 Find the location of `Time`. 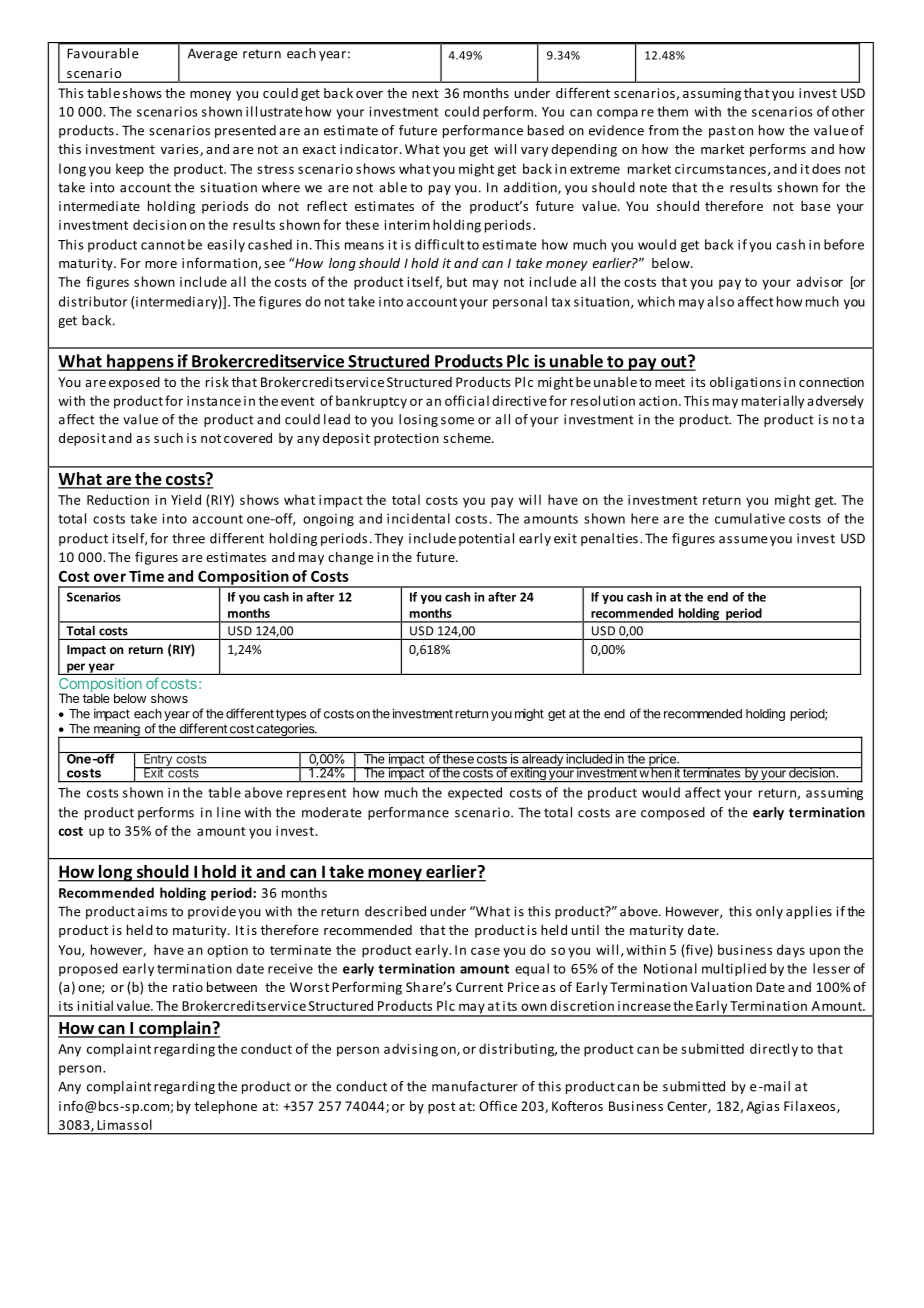

Time is located at coordinates (146, 576).
